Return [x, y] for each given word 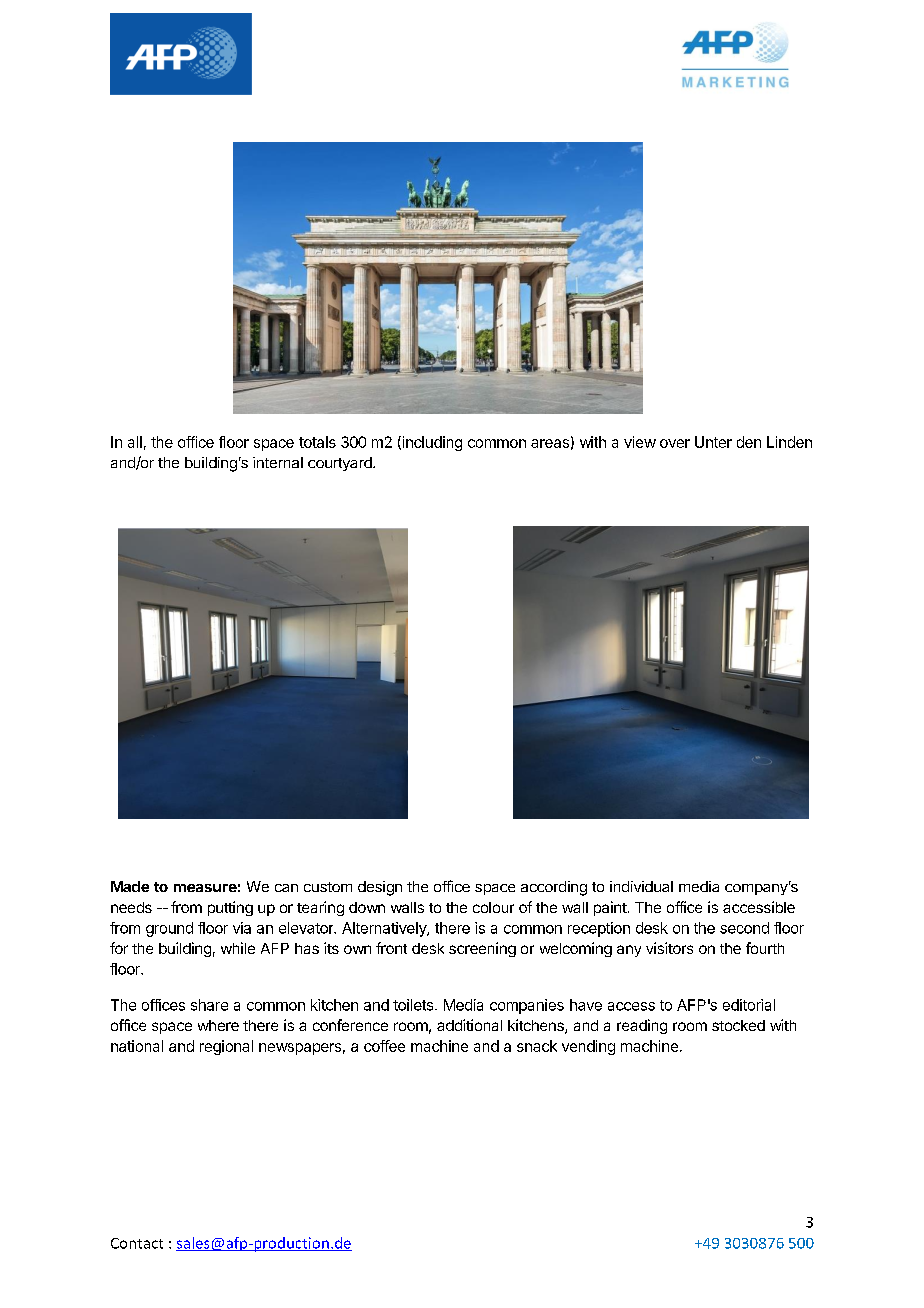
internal [278, 462]
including [431, 443]
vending [588, 1047]
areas [550, 443]
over [675, 443]
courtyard [341, 464]
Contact [137, 1243]
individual [641, 886]
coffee [384, 1046]
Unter [713, 442]
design [380, 888]
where [218, 1025]
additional [469, 1025]
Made [130, 886]
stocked [738, 1025]
